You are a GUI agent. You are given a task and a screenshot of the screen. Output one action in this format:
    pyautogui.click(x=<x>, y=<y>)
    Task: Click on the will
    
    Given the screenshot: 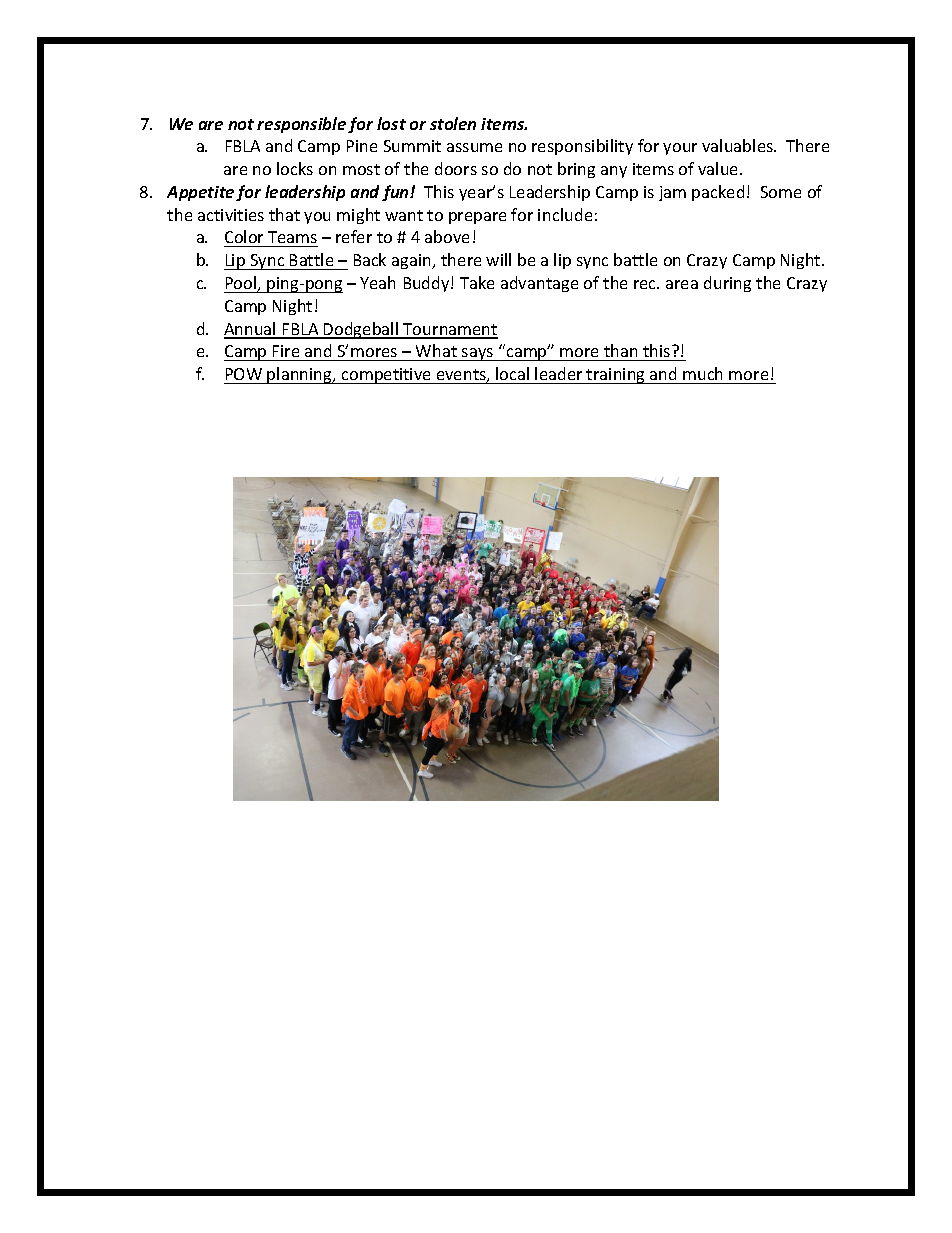 What is the action you would take?
    pyautogui.click(x=498, y=259)
